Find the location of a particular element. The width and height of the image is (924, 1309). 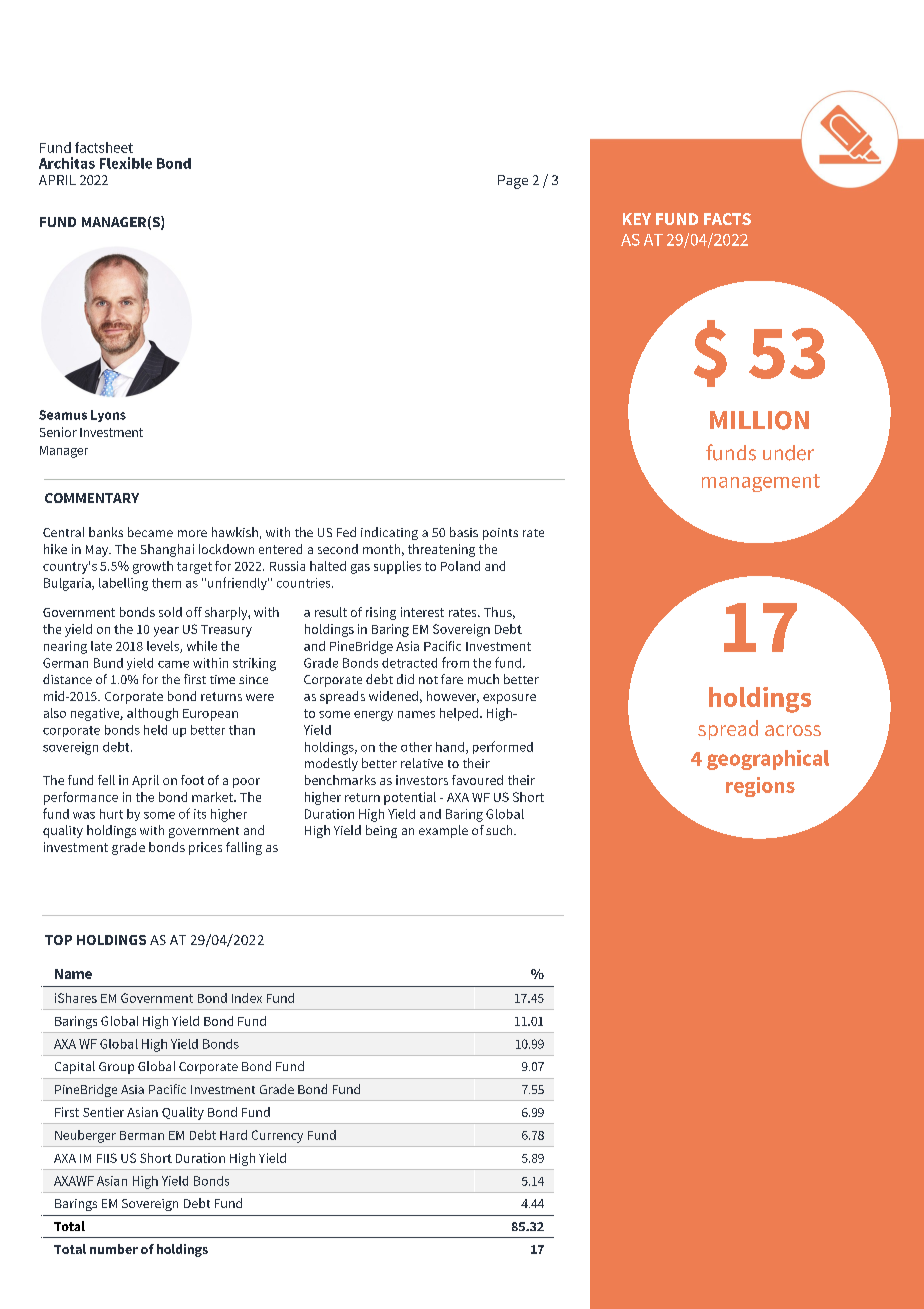

interest is located at coordinates (422, 612).
